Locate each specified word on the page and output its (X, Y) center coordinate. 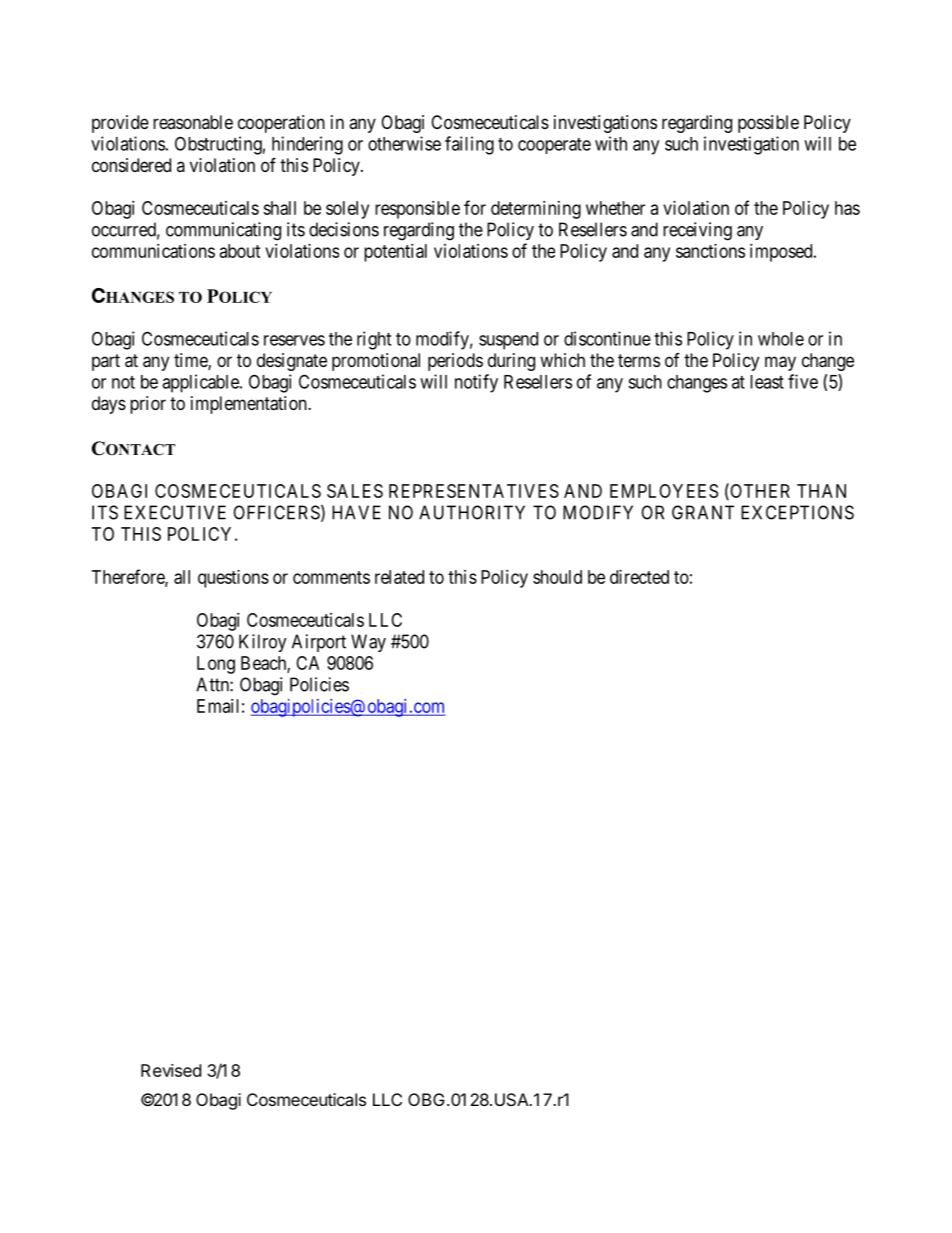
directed (639, 577)
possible (768, 124)
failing (469, 145)
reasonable (193, 122)
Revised (171, 1070)
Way (368, 643)
